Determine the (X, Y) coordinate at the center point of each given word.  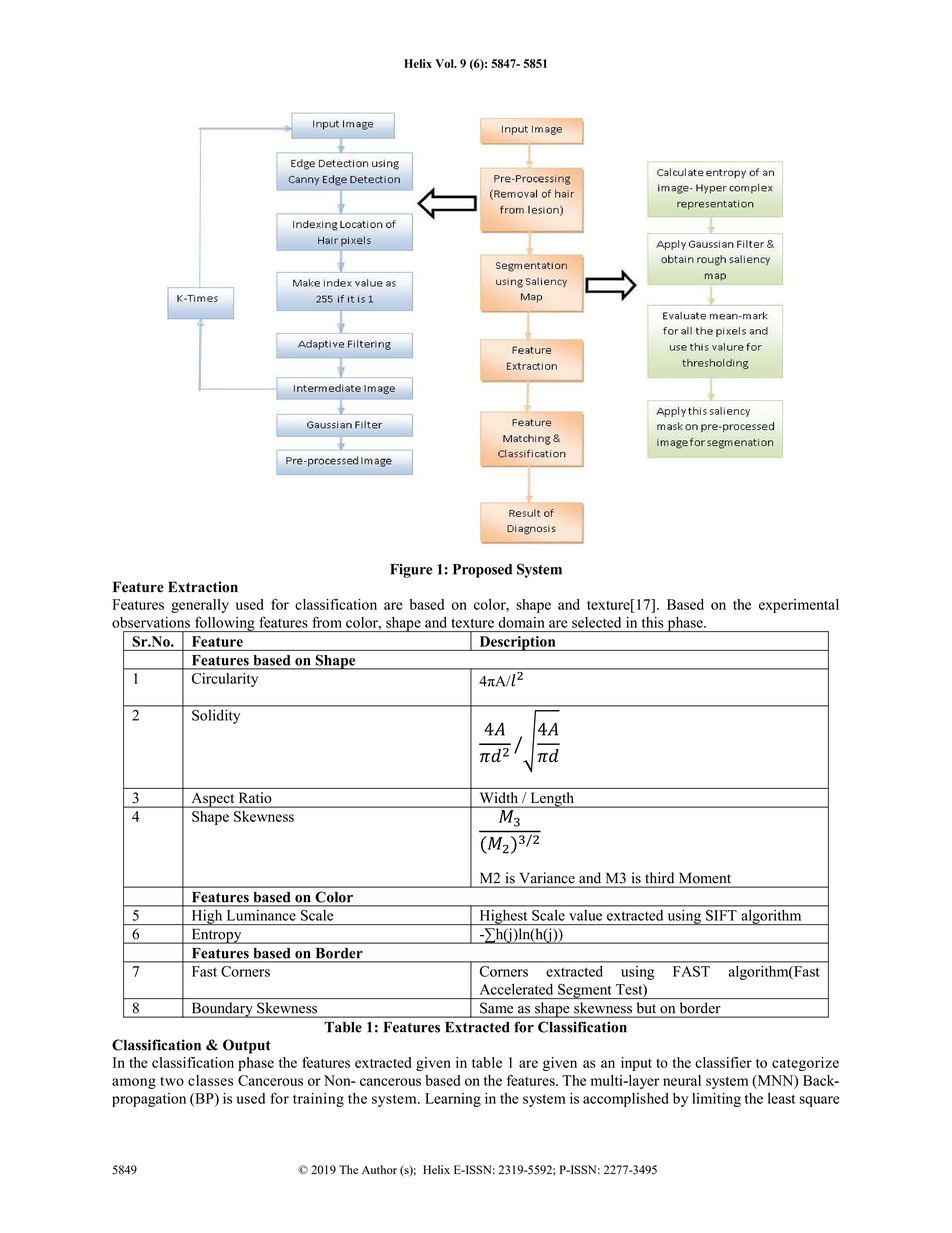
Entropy (216, 936)
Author (379, 1169)
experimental (799, 606)
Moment (705, 878)
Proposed (482, 571)
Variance (547, 877)
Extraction (203, 587)
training (318, 1100)
